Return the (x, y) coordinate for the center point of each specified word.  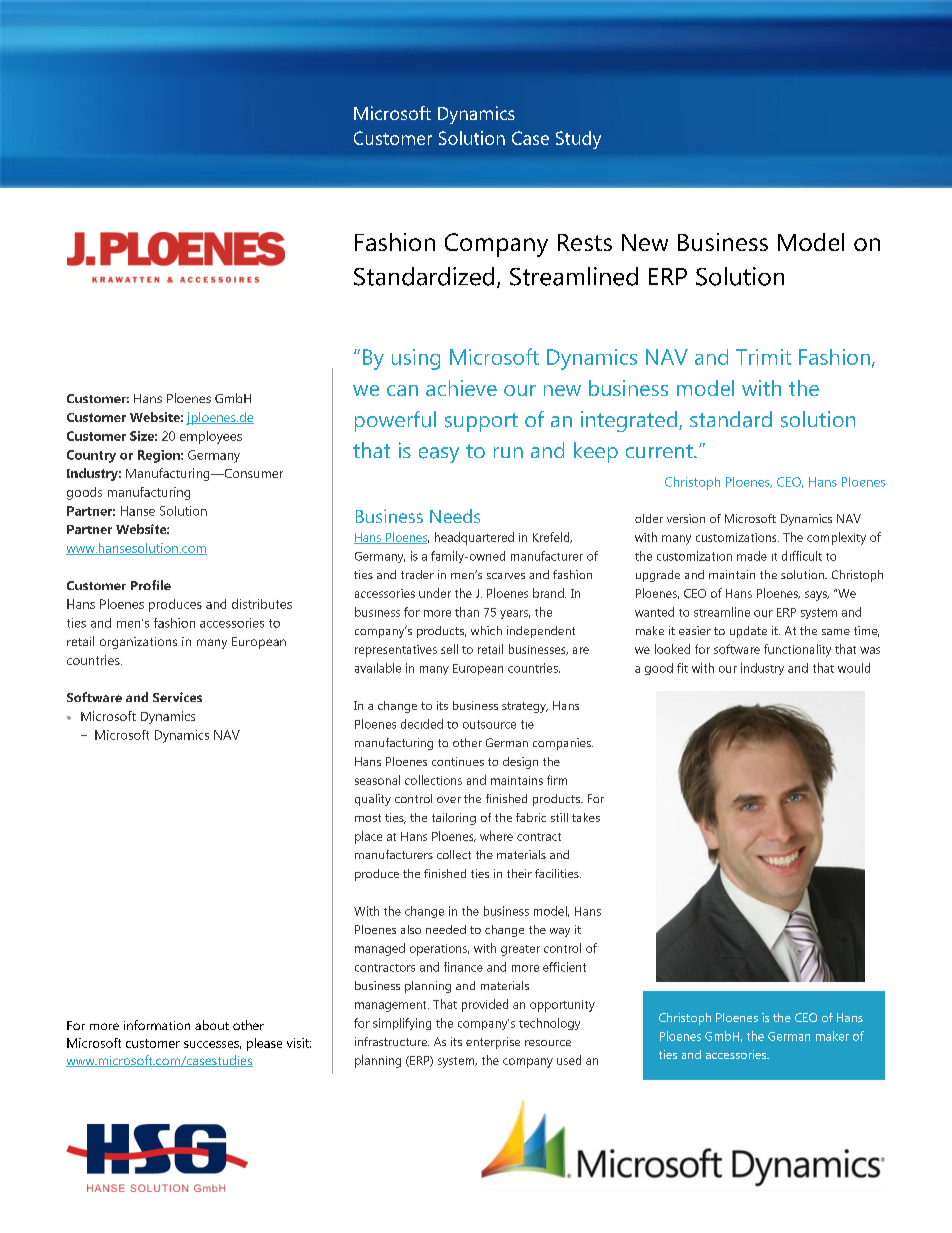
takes (586, 817)
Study (578, 140)
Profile (151, 585)
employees (211, 437)
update (748, 632)
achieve (461, 388)
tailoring (454, 819)
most (368, 818)
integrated (629, 421)
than (467, 612)
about (212, 1025)
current (660, 451)
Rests (585, 242)
